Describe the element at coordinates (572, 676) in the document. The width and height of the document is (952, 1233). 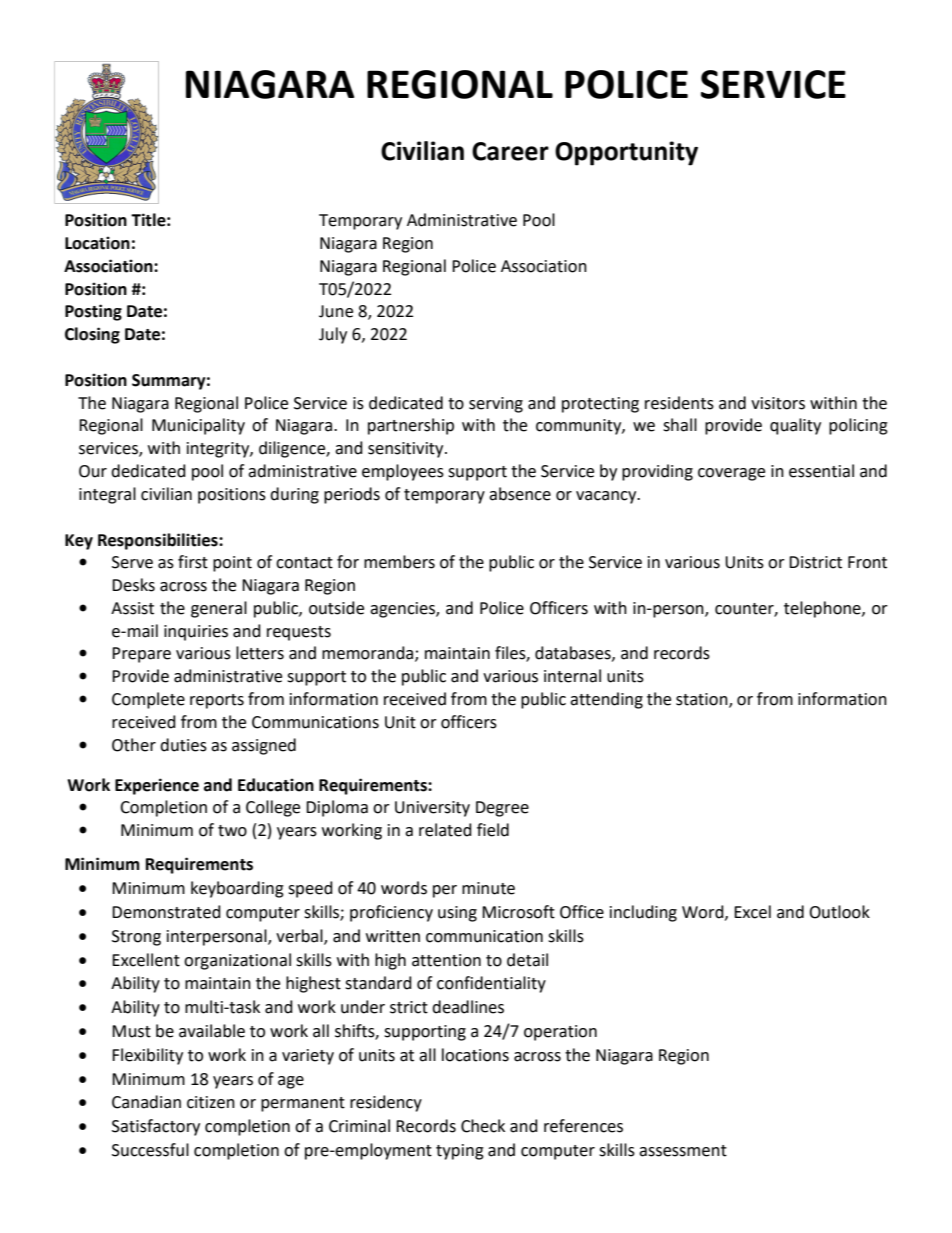
I see `internal` at that location.
